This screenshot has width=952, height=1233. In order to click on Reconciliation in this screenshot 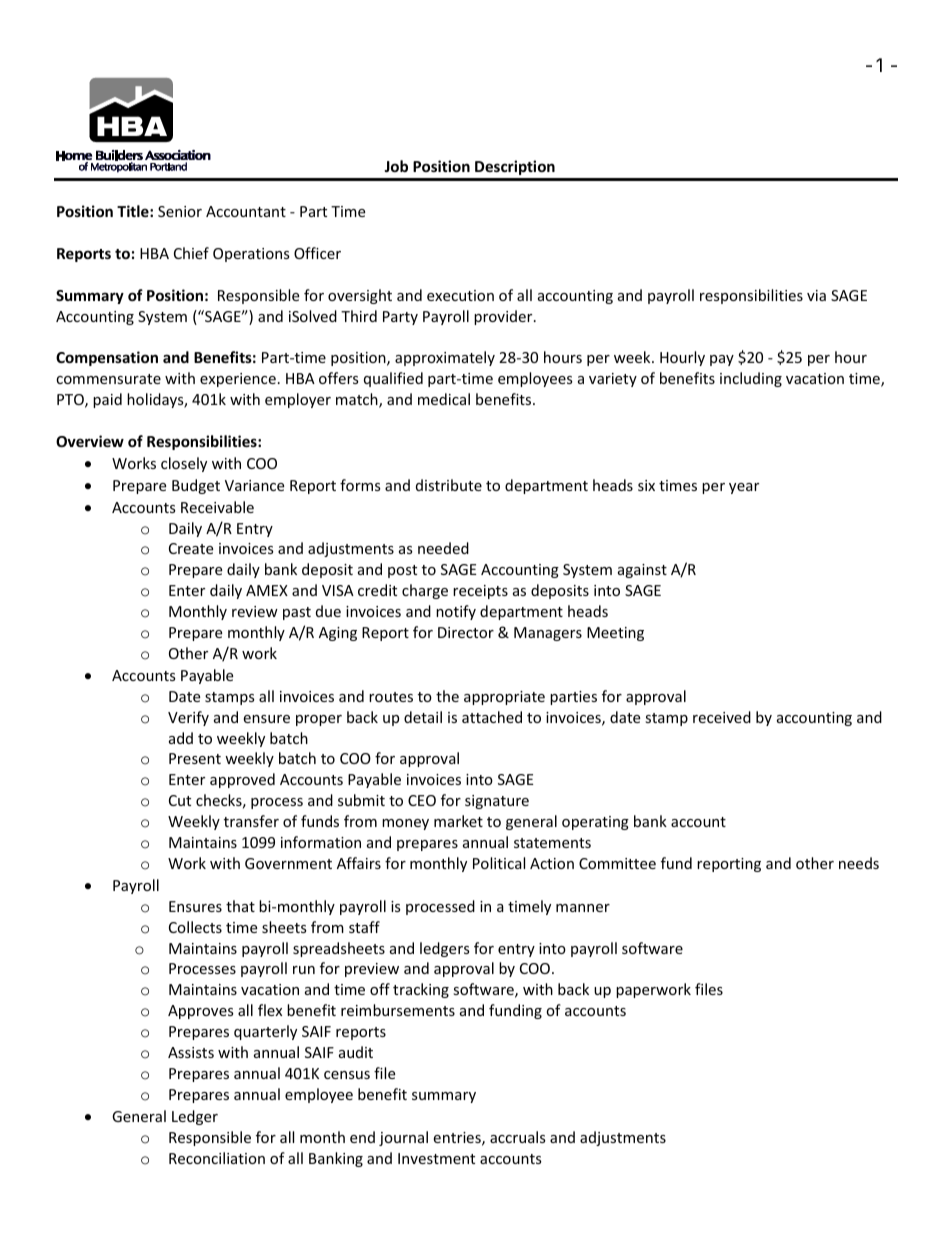, I will do `click(217, 1158)`.
